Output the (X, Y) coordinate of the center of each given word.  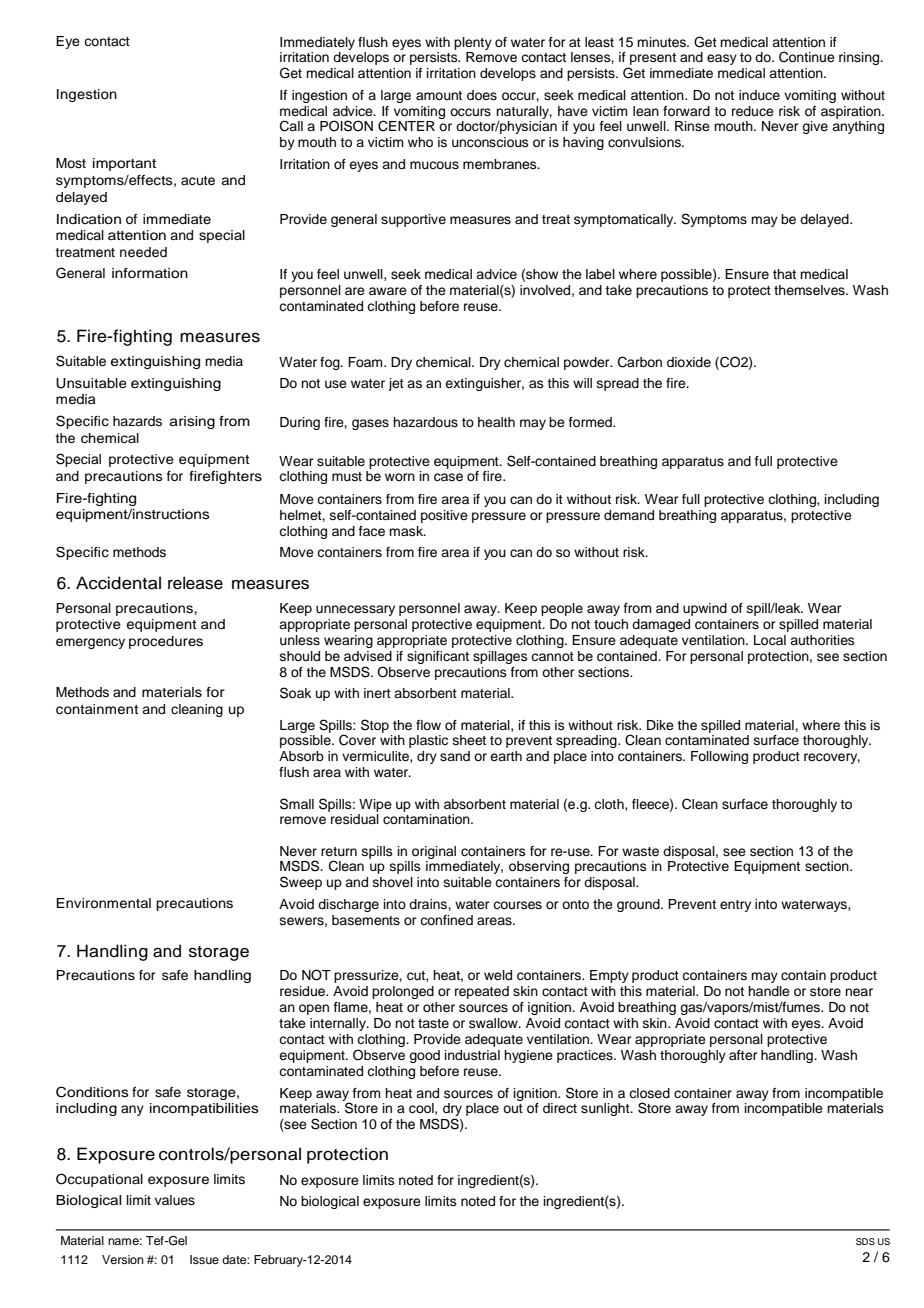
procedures (166, 642)
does (482, 95)
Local (770, 640)
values (175, 1200)
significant (438, 657)
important (124, 164)
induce (759, 95)
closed (649, 1093)
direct (560, 1108)
